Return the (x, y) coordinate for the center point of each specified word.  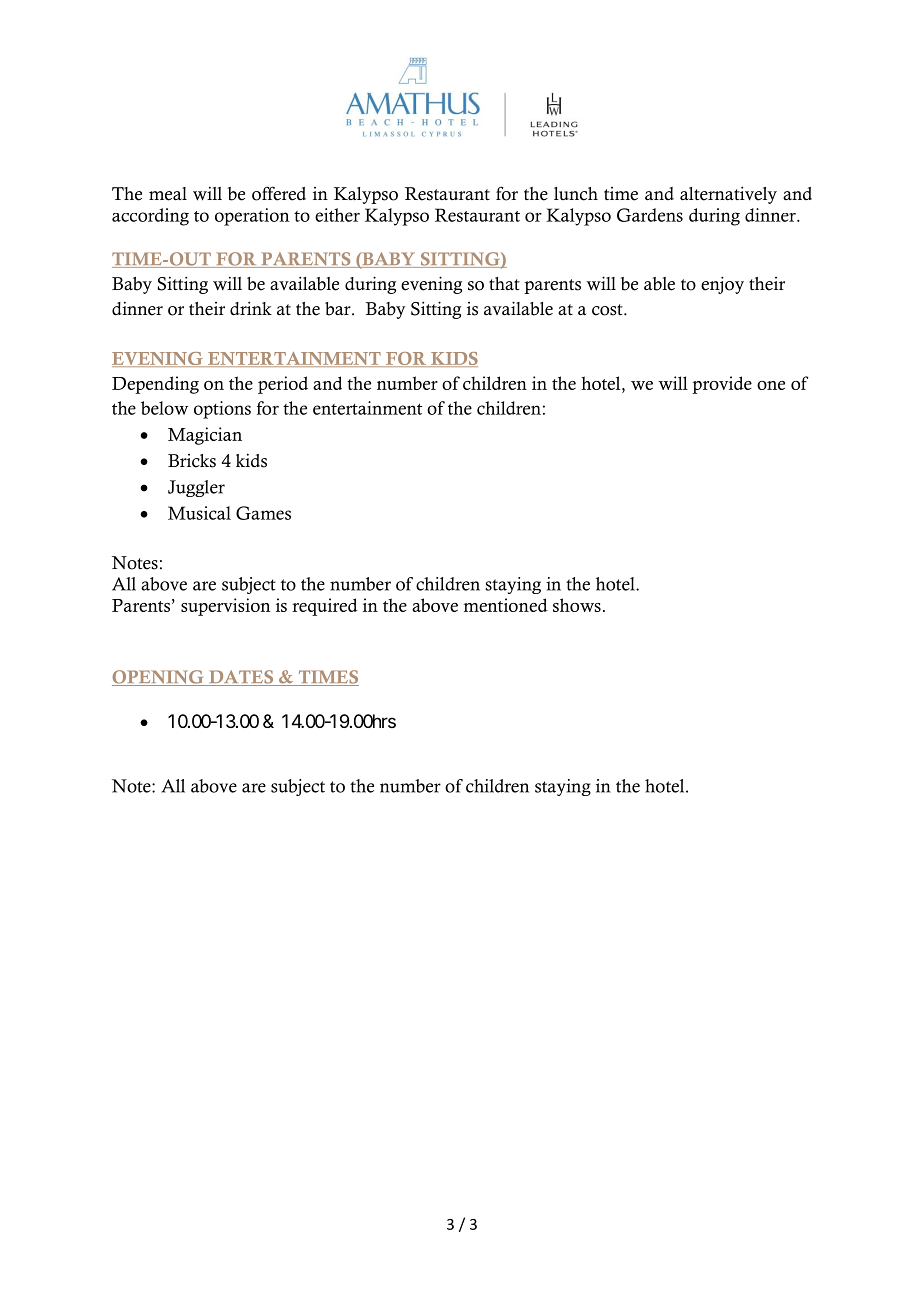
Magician (205, 436)
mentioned (505, 605)
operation (252, 217)
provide (722, 385)
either (337, 215)
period (283, 385)
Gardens (650, 215)
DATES (241, 678)
